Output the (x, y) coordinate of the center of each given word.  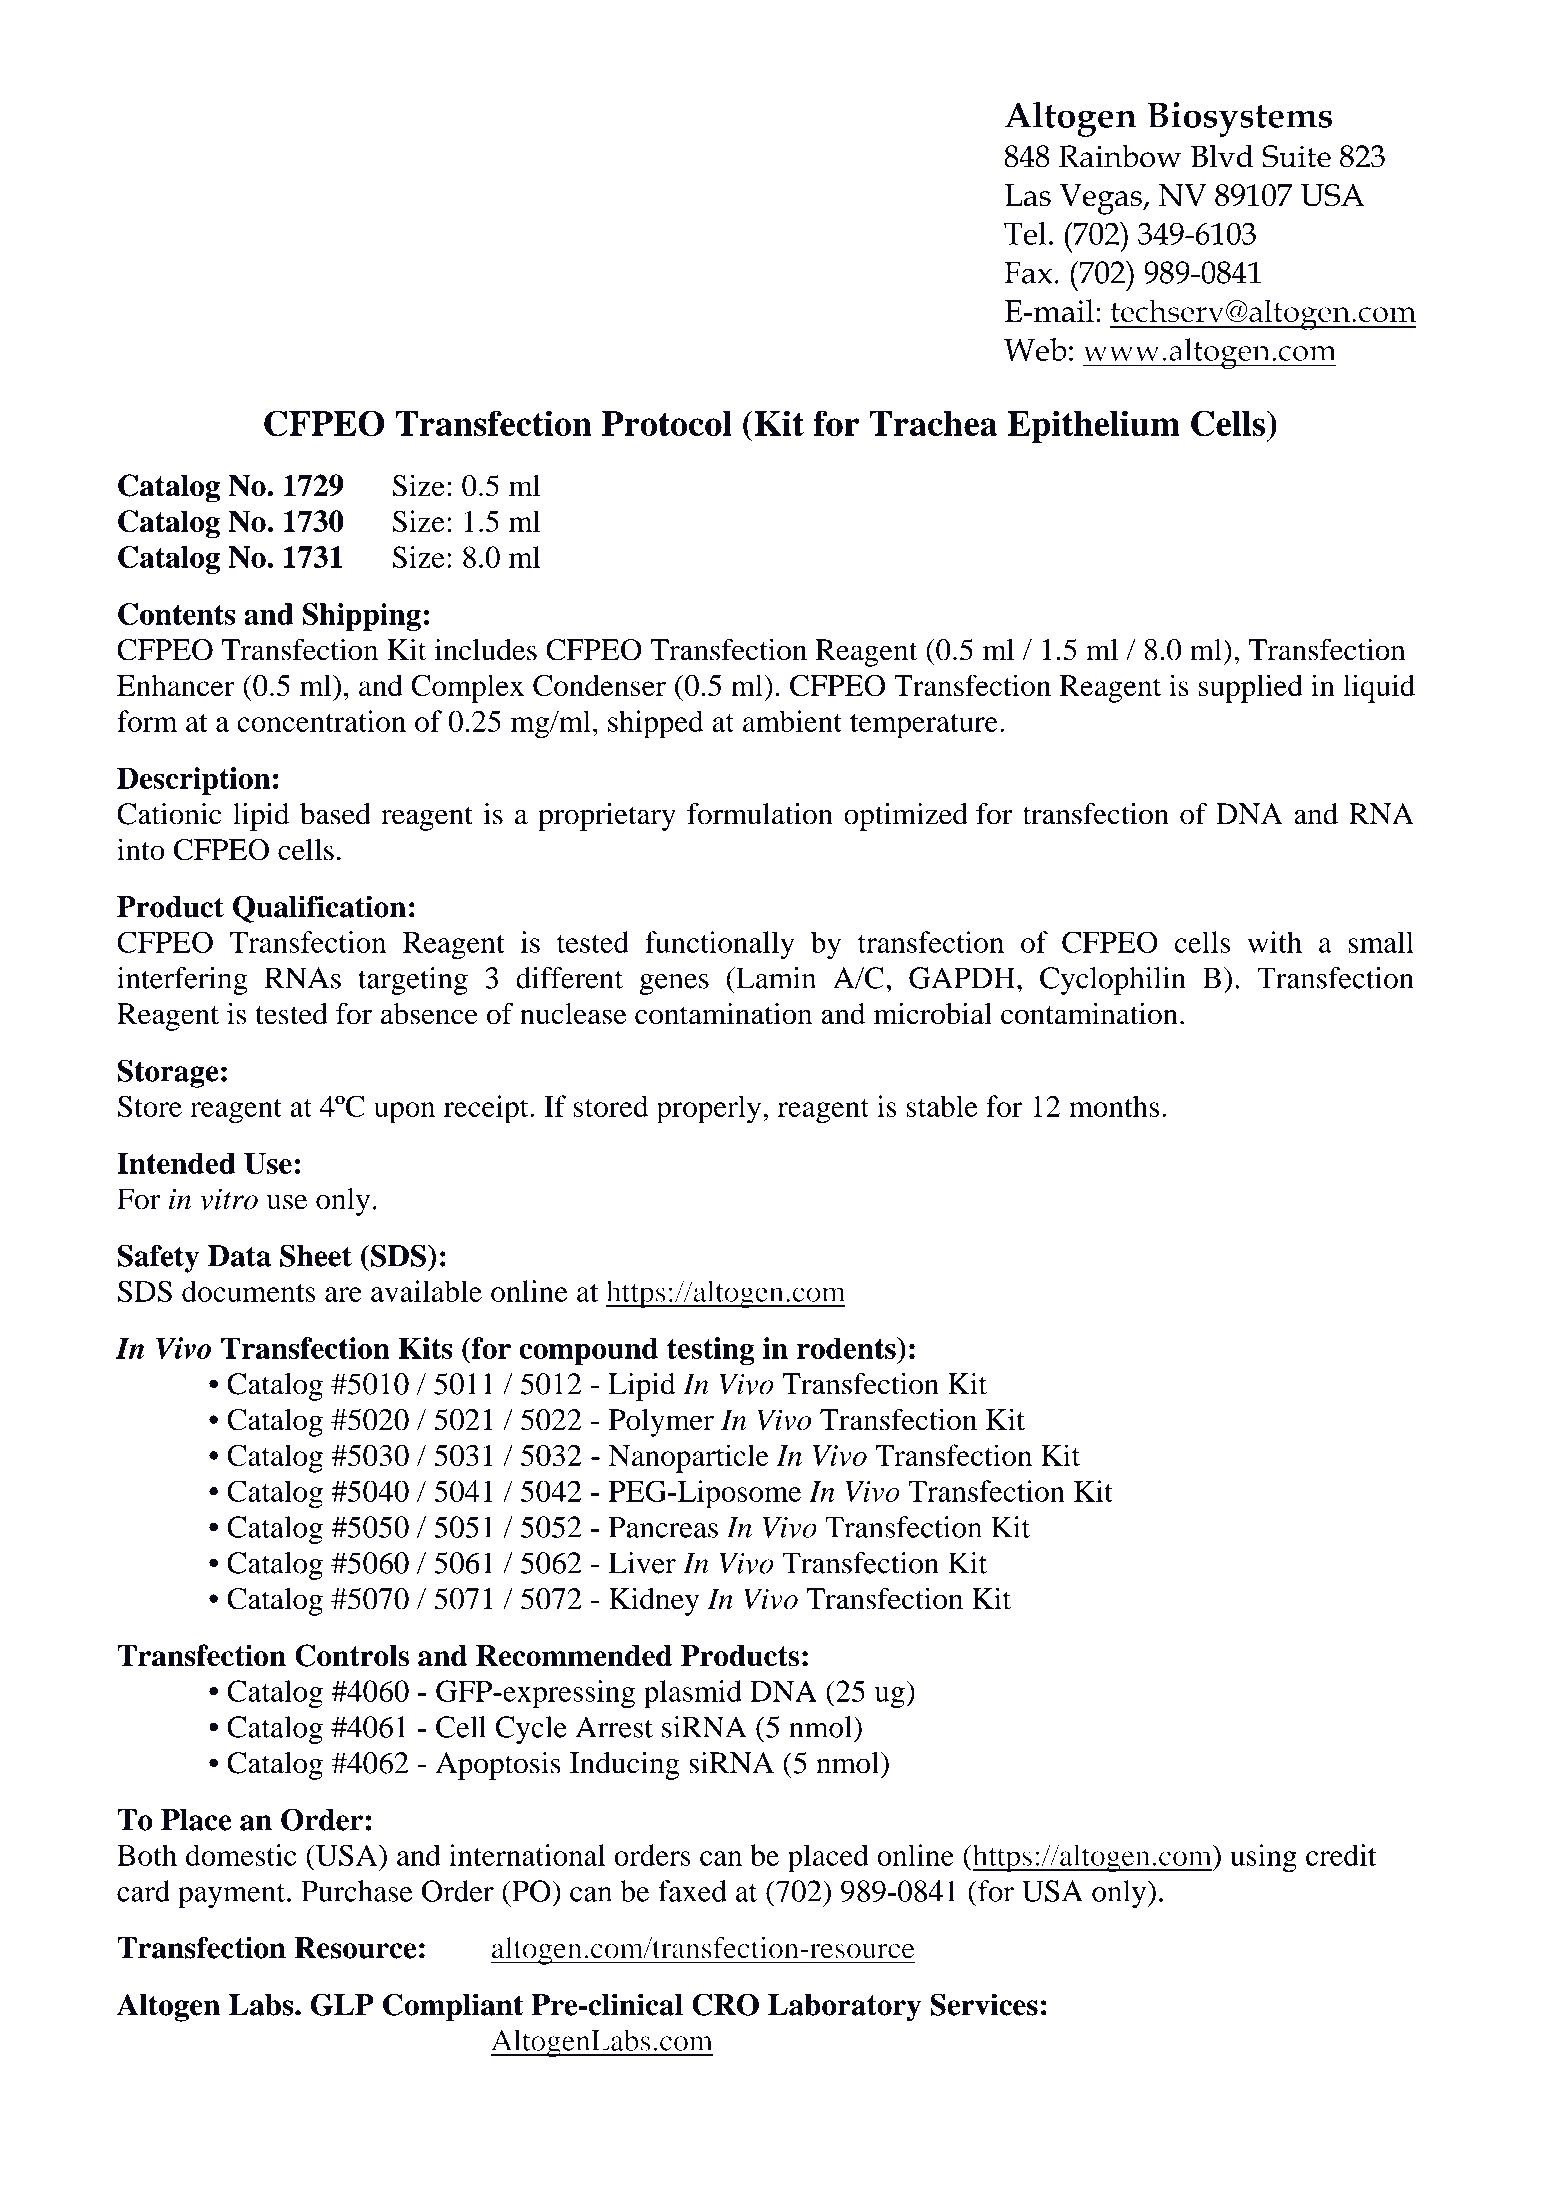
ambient (792, 721)
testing (711, 1351)
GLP (342, 2004)
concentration (321, 721)
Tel (1025, 233)
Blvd (1222, 156)
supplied (1251, 688)
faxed (692, 1891)
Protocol (667, 423)
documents (249, 1291)
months (1114, 1106)
